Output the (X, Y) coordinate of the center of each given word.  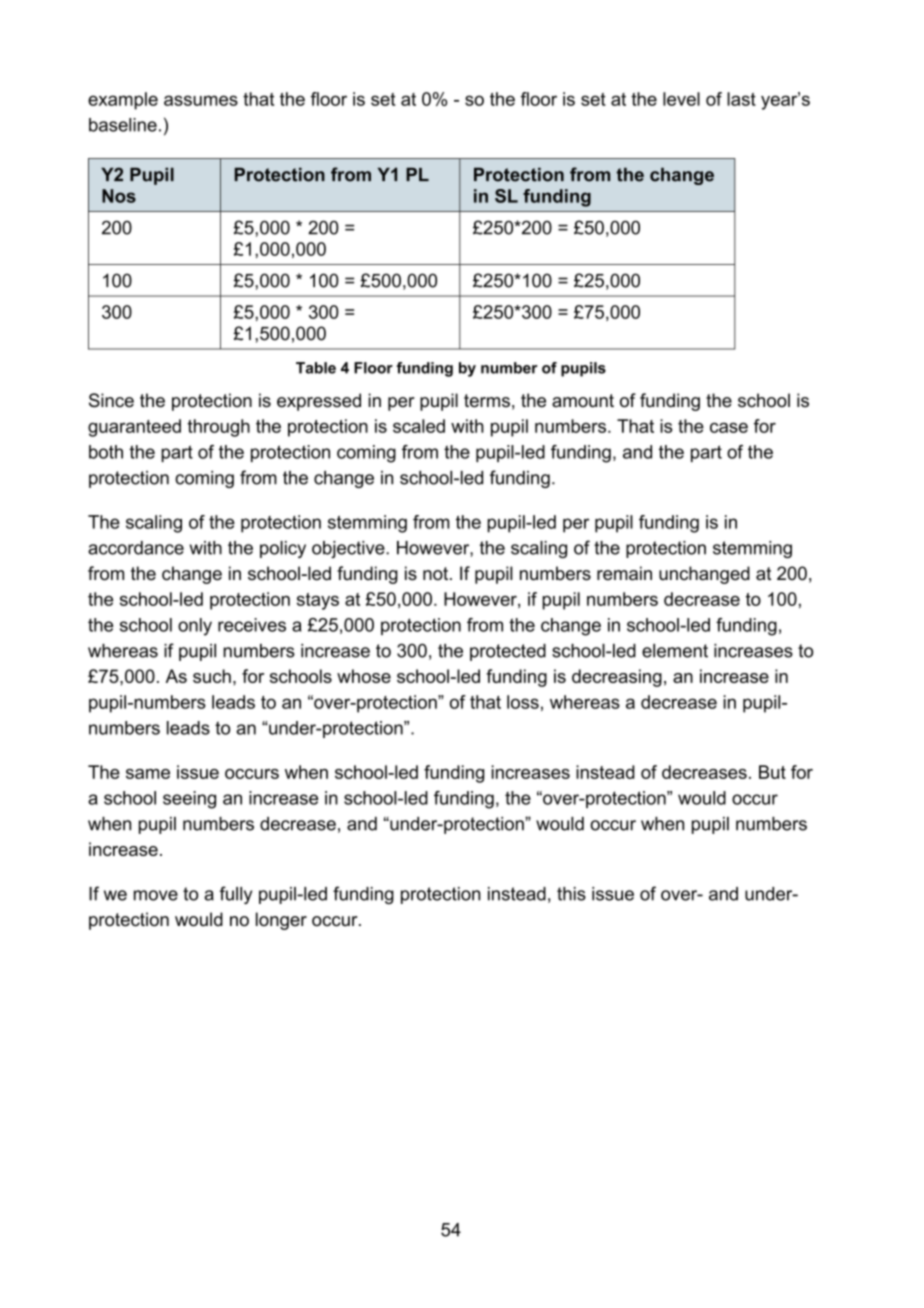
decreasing (617, 678)
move (156, 895)
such (212, 676)
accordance (136, 548)
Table (316, 368)
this (571, 894)
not (437, 574)
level (681, 99)
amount (583, 401)
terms (487, 401)
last (741, 99)
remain (624, 573)
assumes (201, 100)
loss (523, 702)
